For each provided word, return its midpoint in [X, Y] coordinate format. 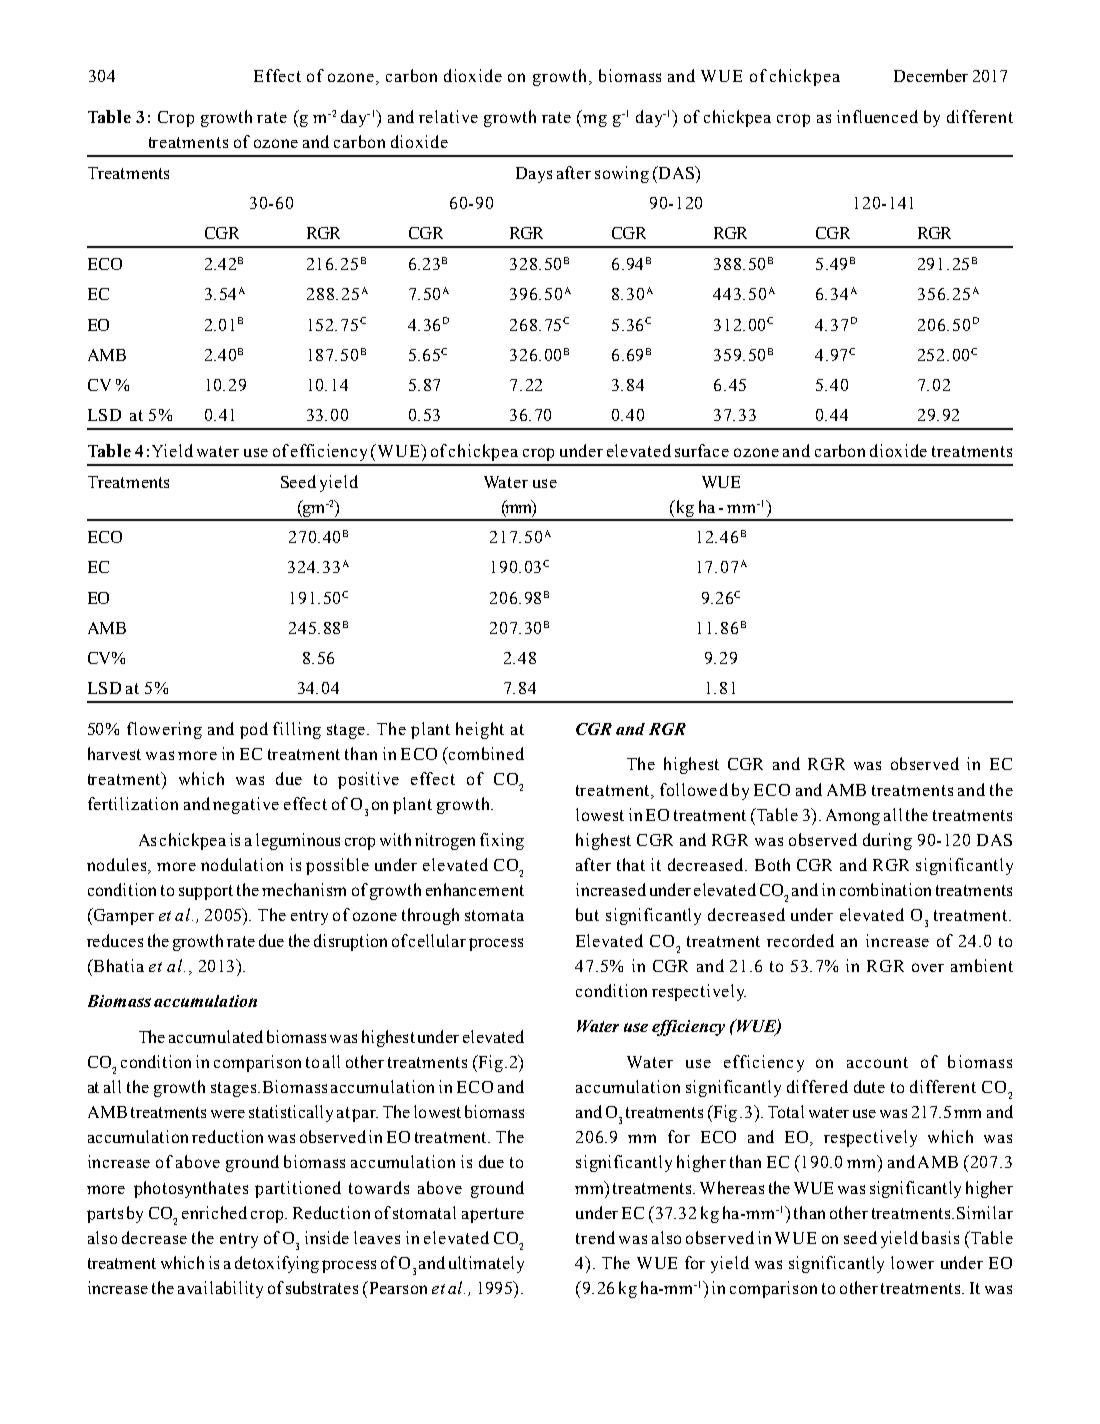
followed [694, 789]
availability [220, 1289]
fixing [502, 841]
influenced [877, 116]
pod [254, 730]
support [206, 892]
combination [885, 889]
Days [534, 175]
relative [448, 116]
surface [702, 450]
